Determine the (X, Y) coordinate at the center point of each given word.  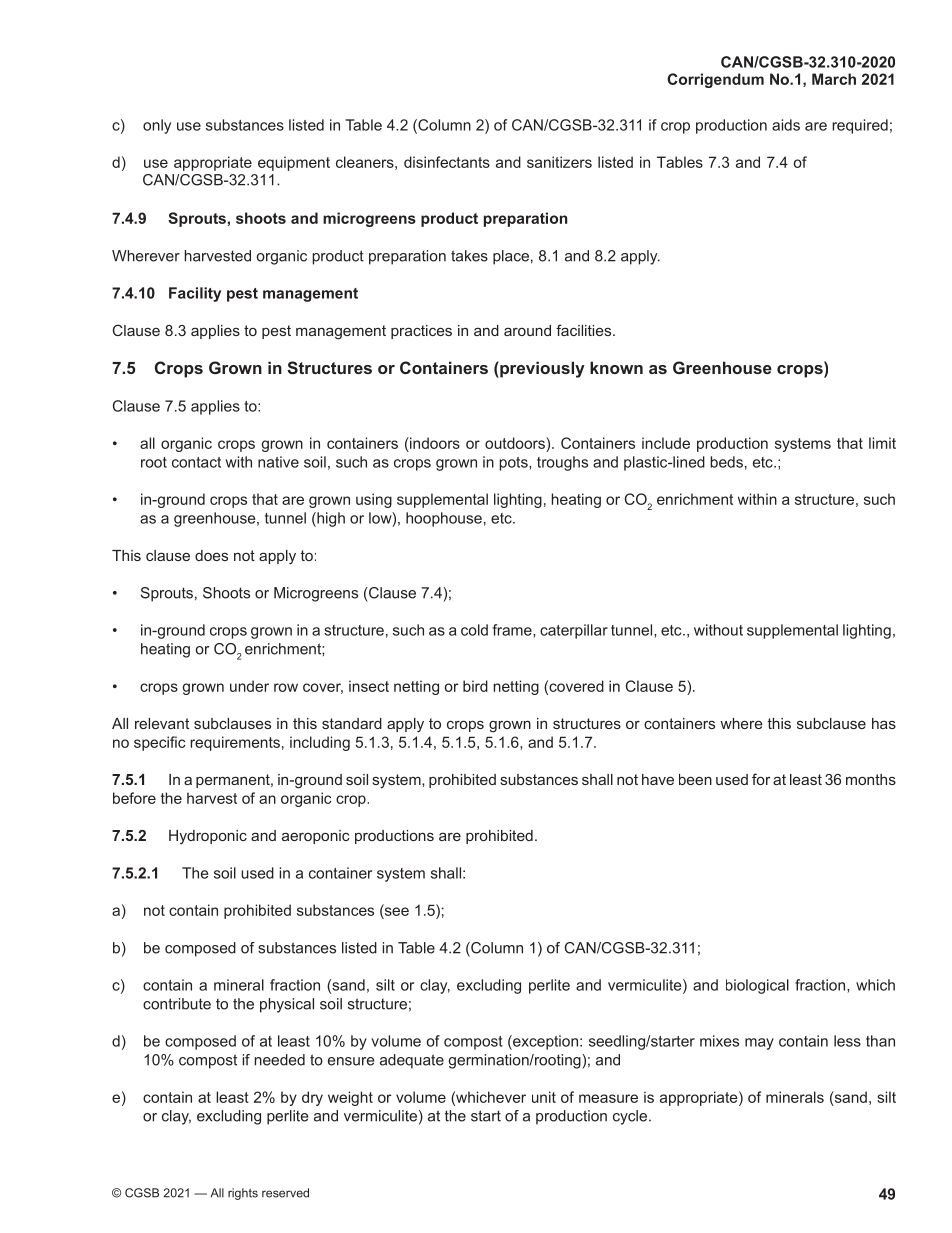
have (658, 779)
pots (514, 464)
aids (786, 125)
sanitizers (559, 162)
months (871, 779)
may (759, 1044)
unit (544, 1097)
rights (243, 1194)
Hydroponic (208, 837)
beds (726, 462)
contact (196, 462)
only (157, 126)
